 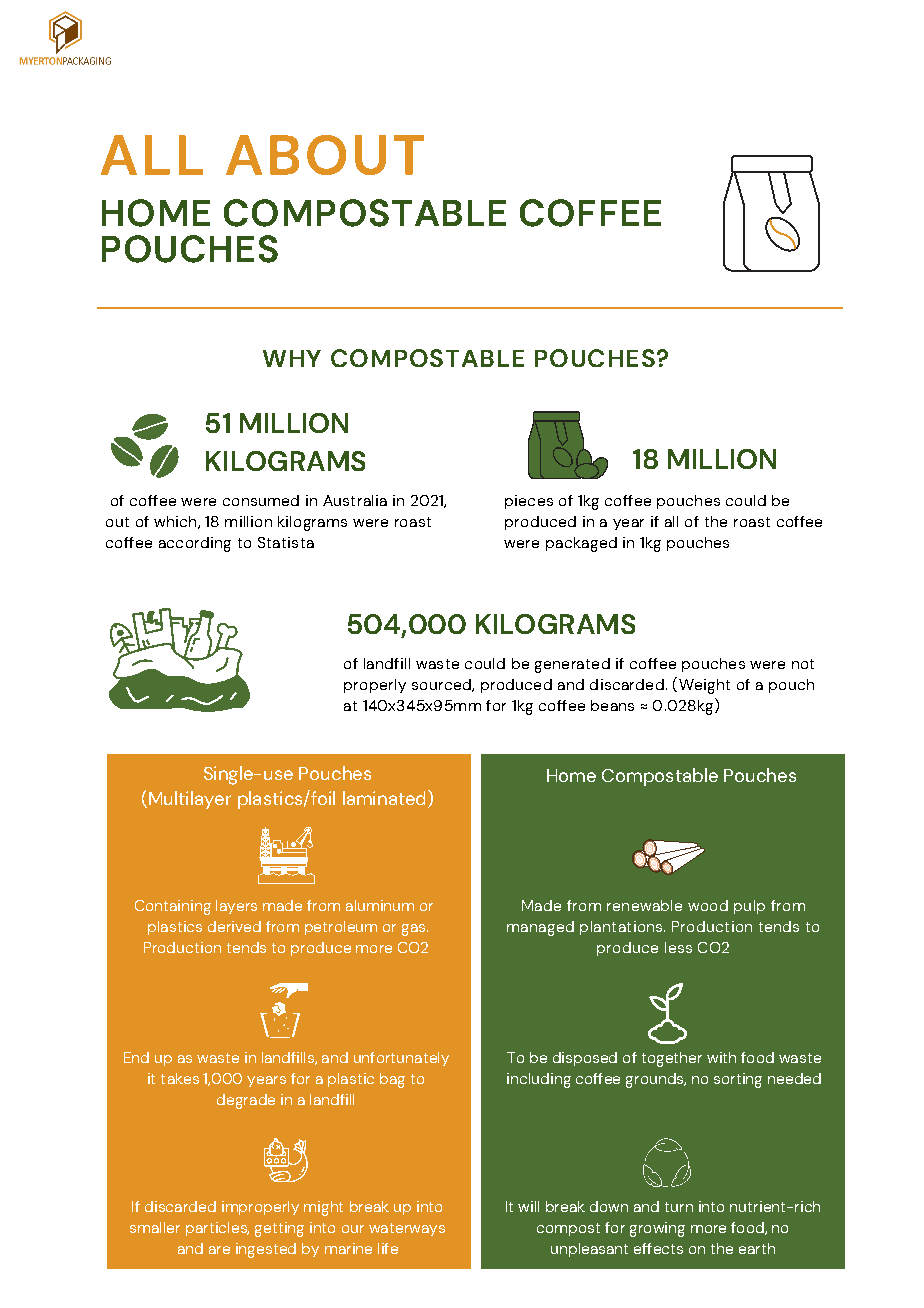 I want to click on Multilayer, so click(x=188, y=800).
